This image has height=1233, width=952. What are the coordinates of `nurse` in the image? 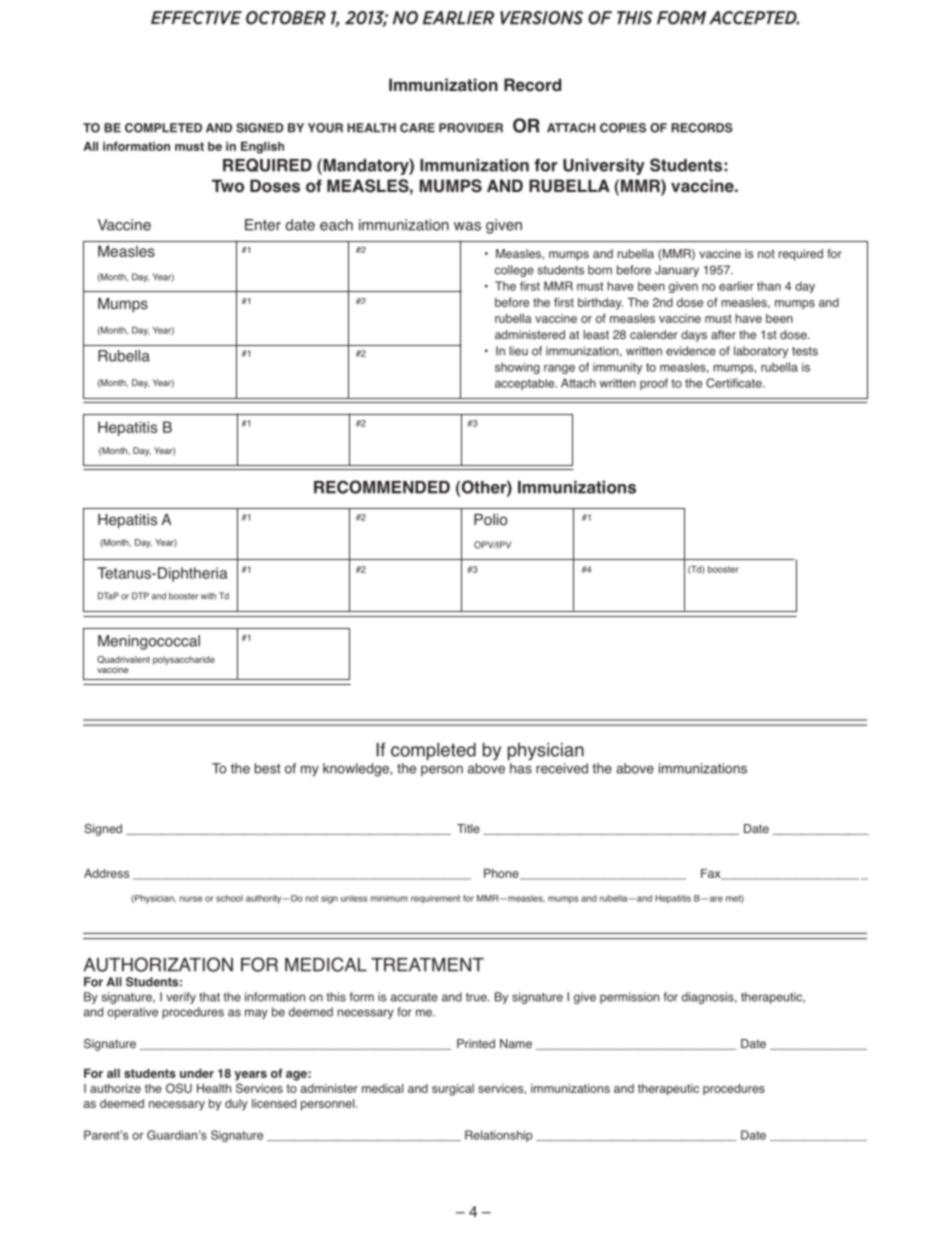 It's located at (191, 899).
